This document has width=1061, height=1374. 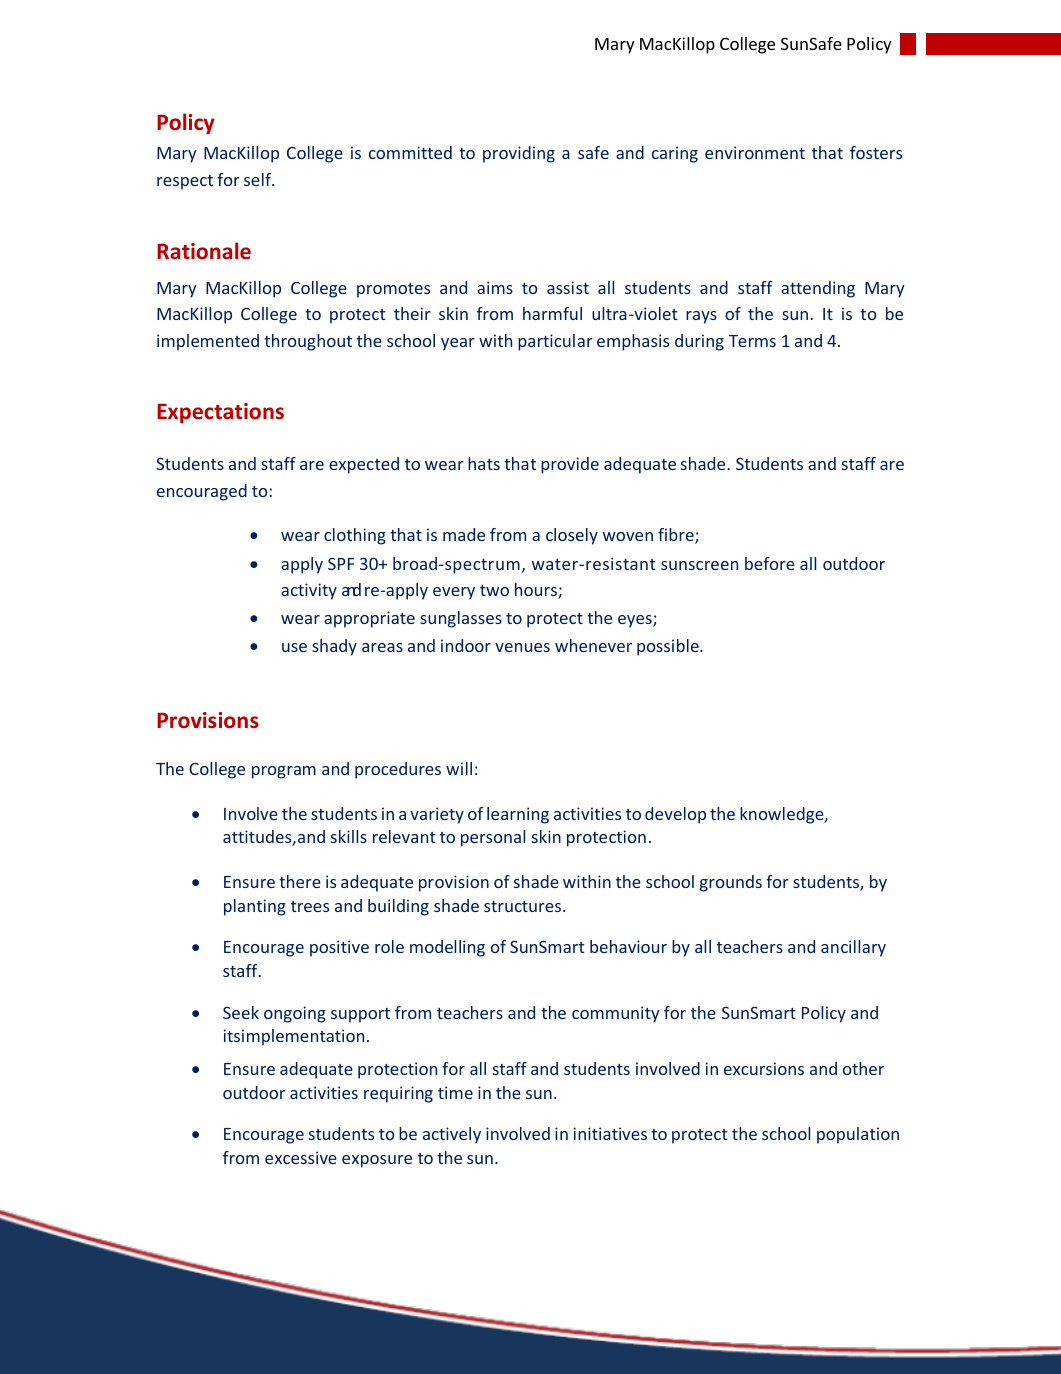 What do you see at coordinates (185, 182) in the document?
I see `respect` at bounding box center [185, 182].
